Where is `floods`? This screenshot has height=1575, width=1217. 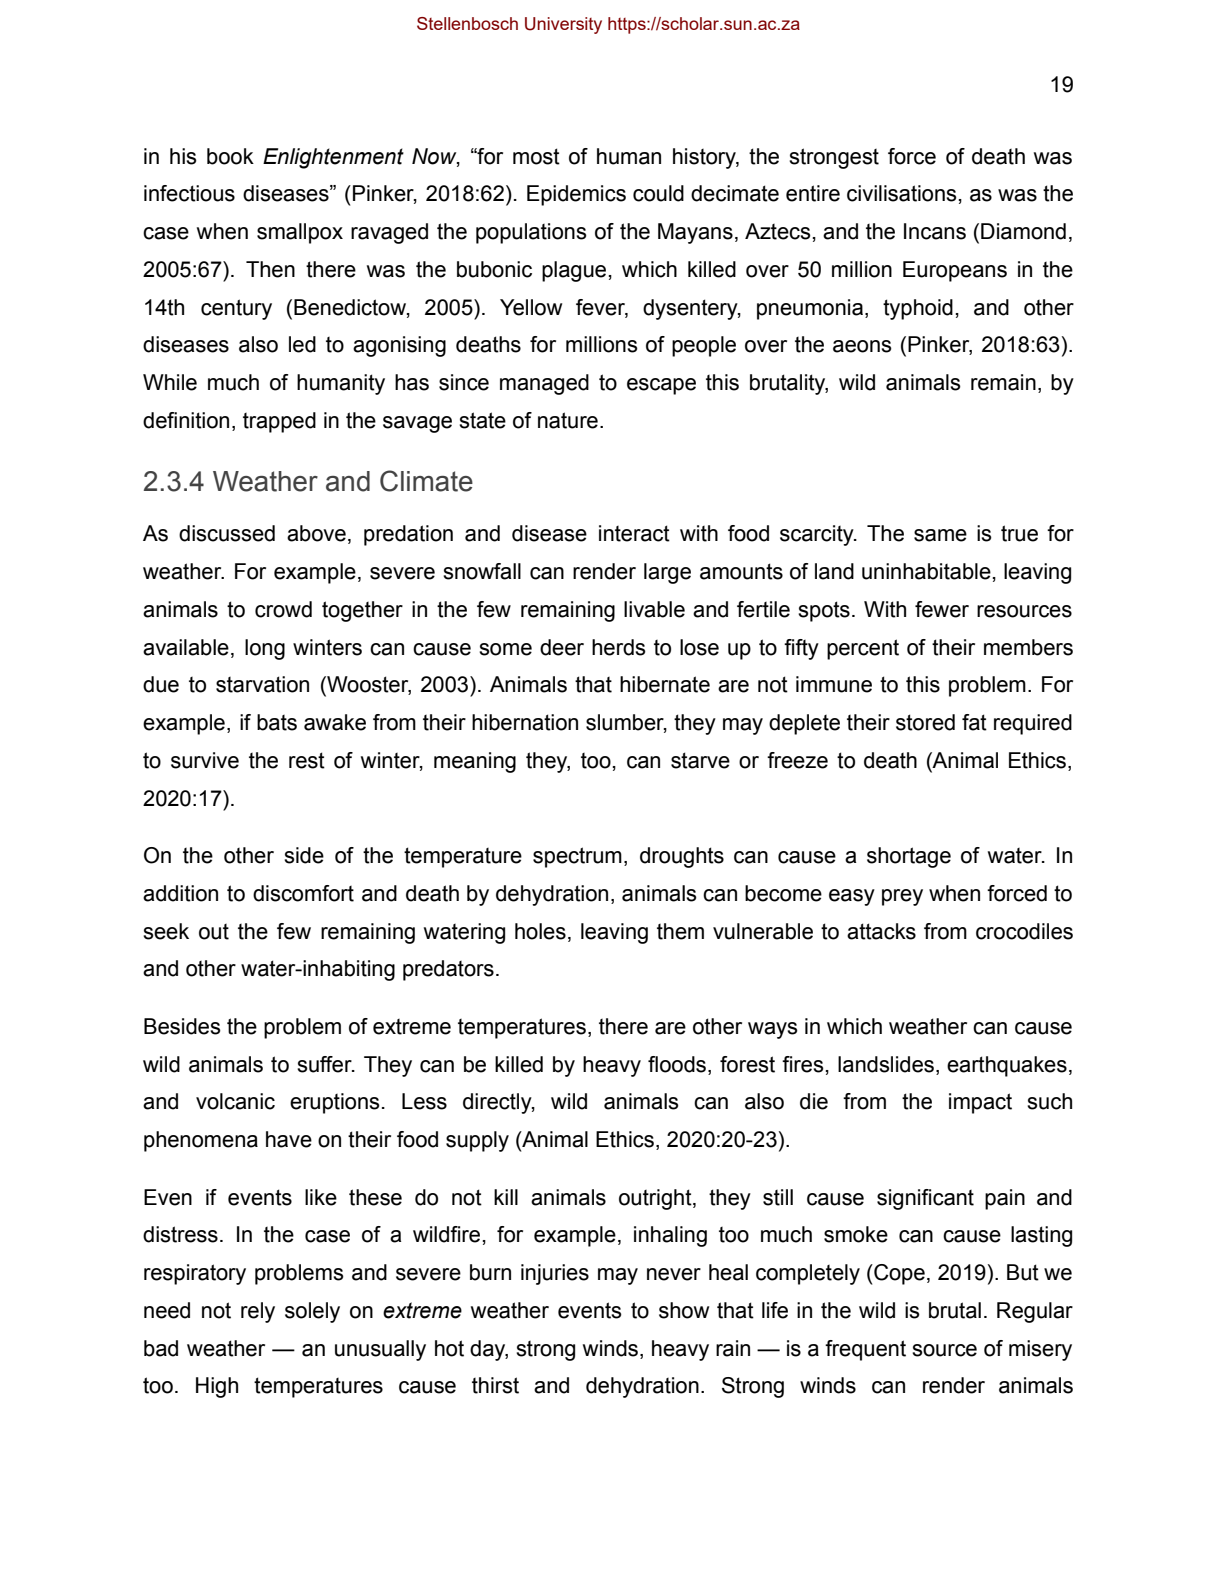 floods is located at coordinates (678, 1064).
